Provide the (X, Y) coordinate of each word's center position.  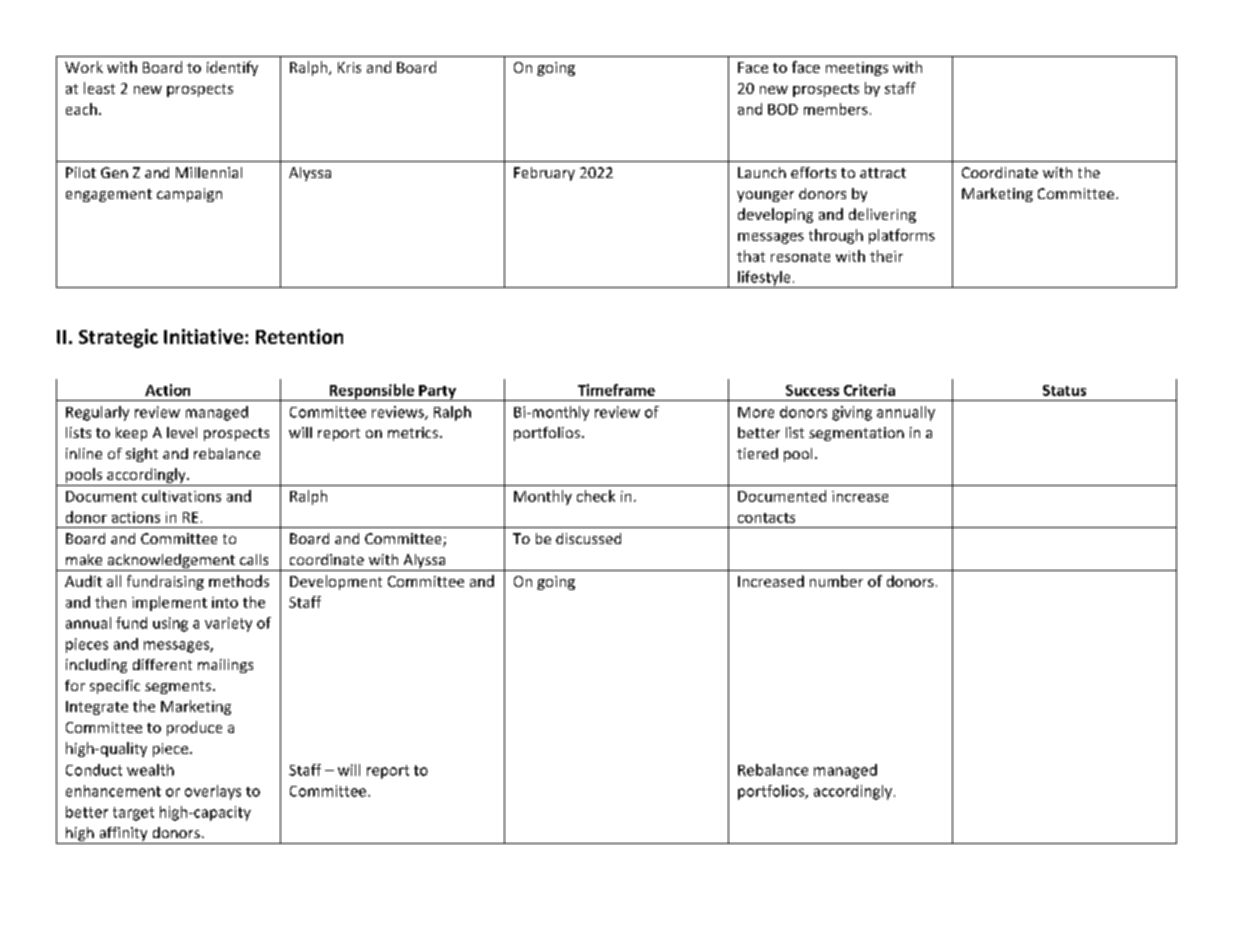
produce (194, 728)
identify (232, 68)
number (836, 581)
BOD (783, 109)
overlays (213, 792)
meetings (857, 69)
